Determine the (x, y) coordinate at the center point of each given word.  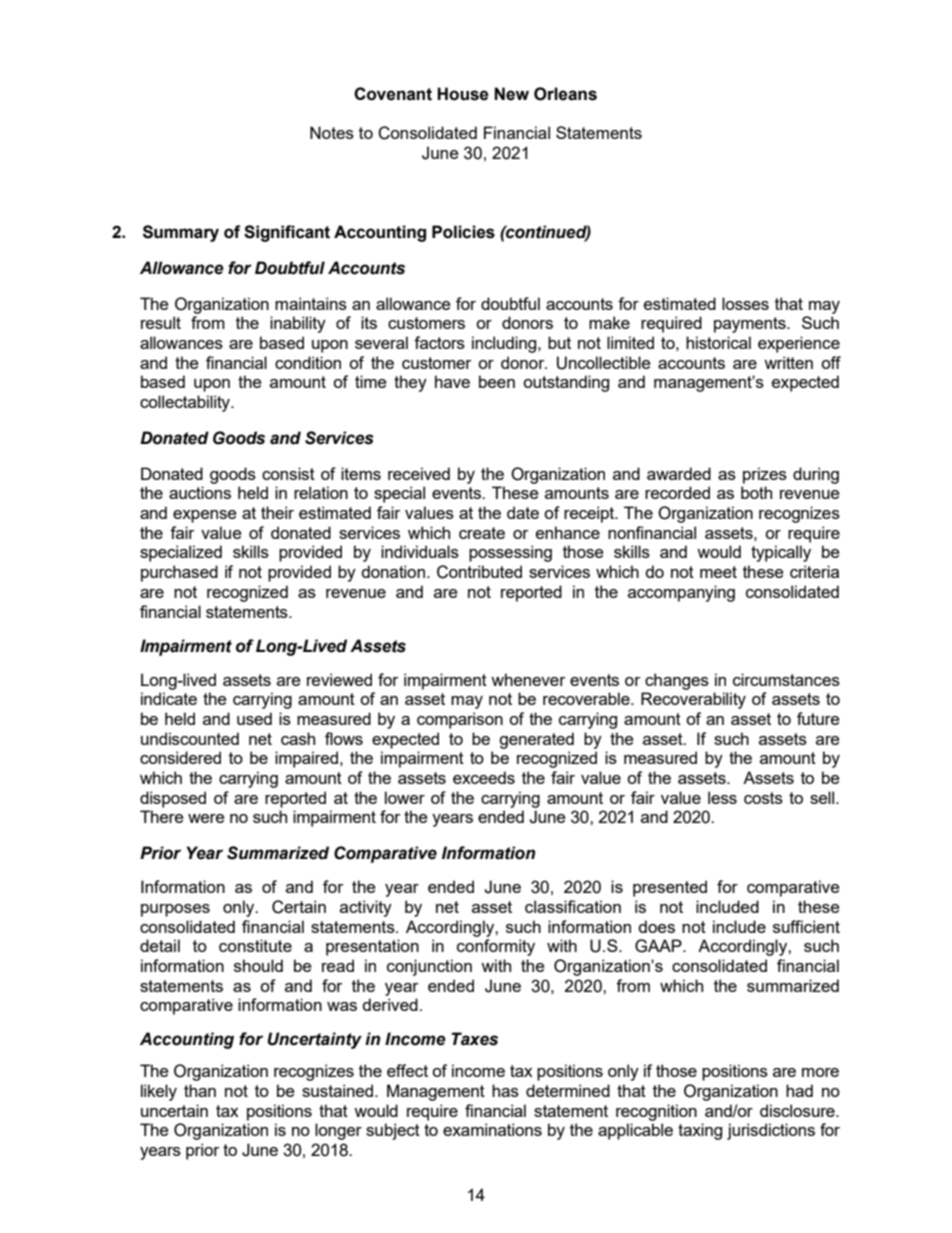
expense (204, 516)
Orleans (565, 94)
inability (298, 324)
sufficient (806, 926)
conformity (496, 947)
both (756, 492)
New (511, 94)
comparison (460, 720)
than (200, 1090)
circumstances (786, 679)
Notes (332, 132)
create (482, 533)
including (505, 344)
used (254, 718)
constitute (255, 945)
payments (751, 325)
